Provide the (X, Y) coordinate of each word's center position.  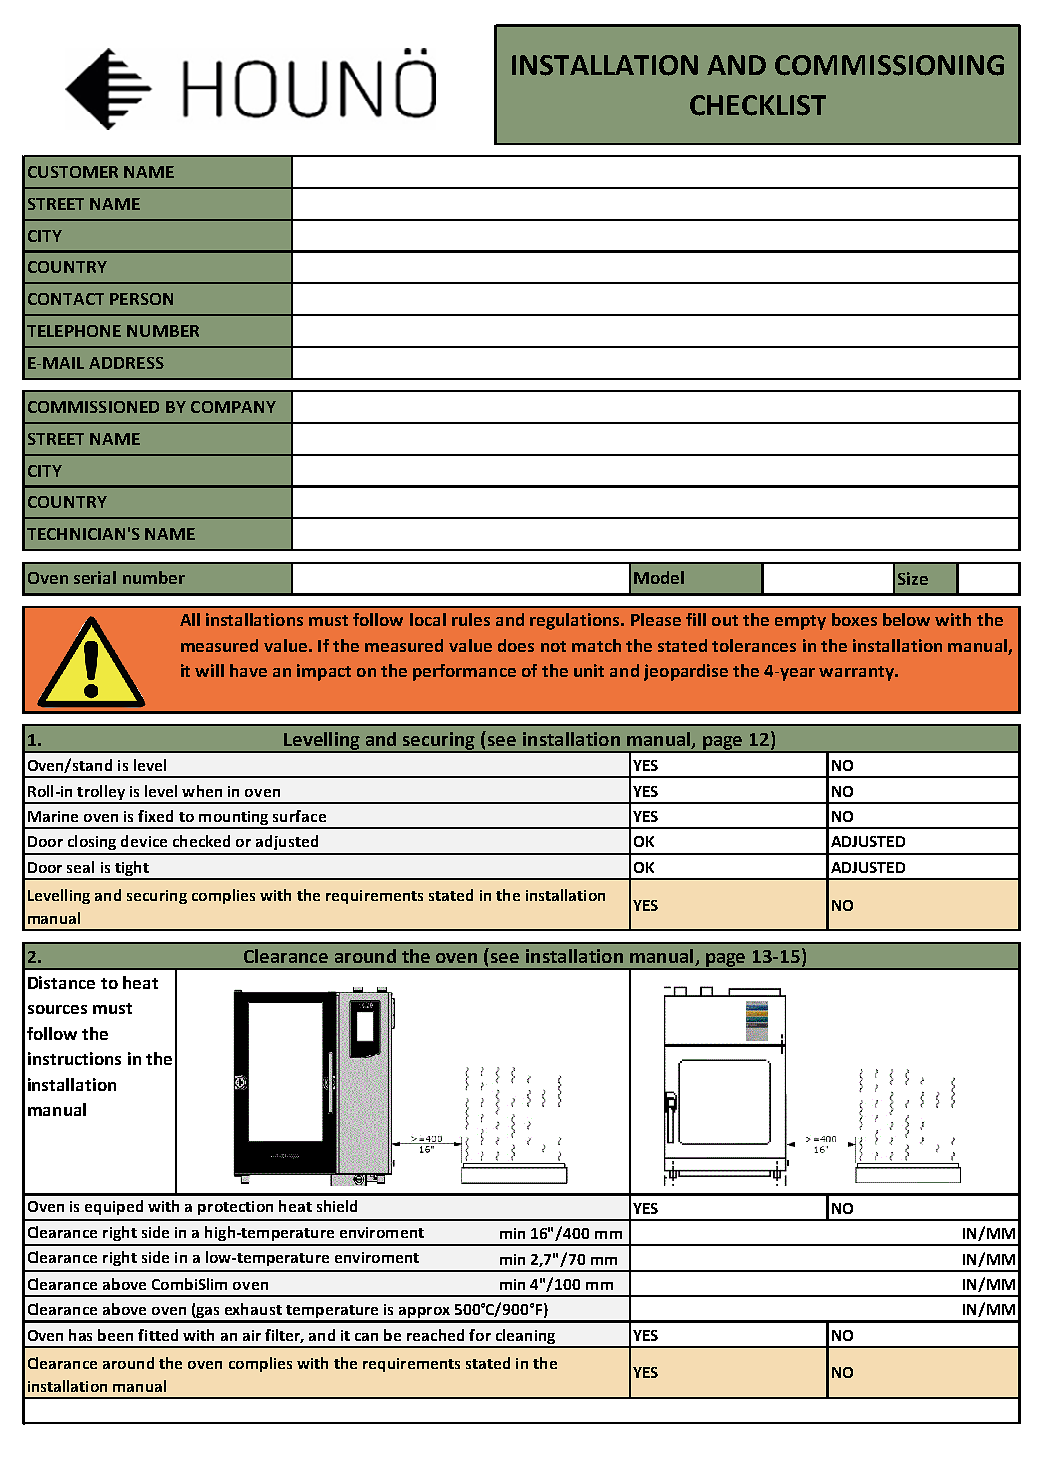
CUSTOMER (73, 172)
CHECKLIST (758, 105)
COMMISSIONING (889, 65)
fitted (158, 1335)
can (366, 1337)
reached (435, 1335)
